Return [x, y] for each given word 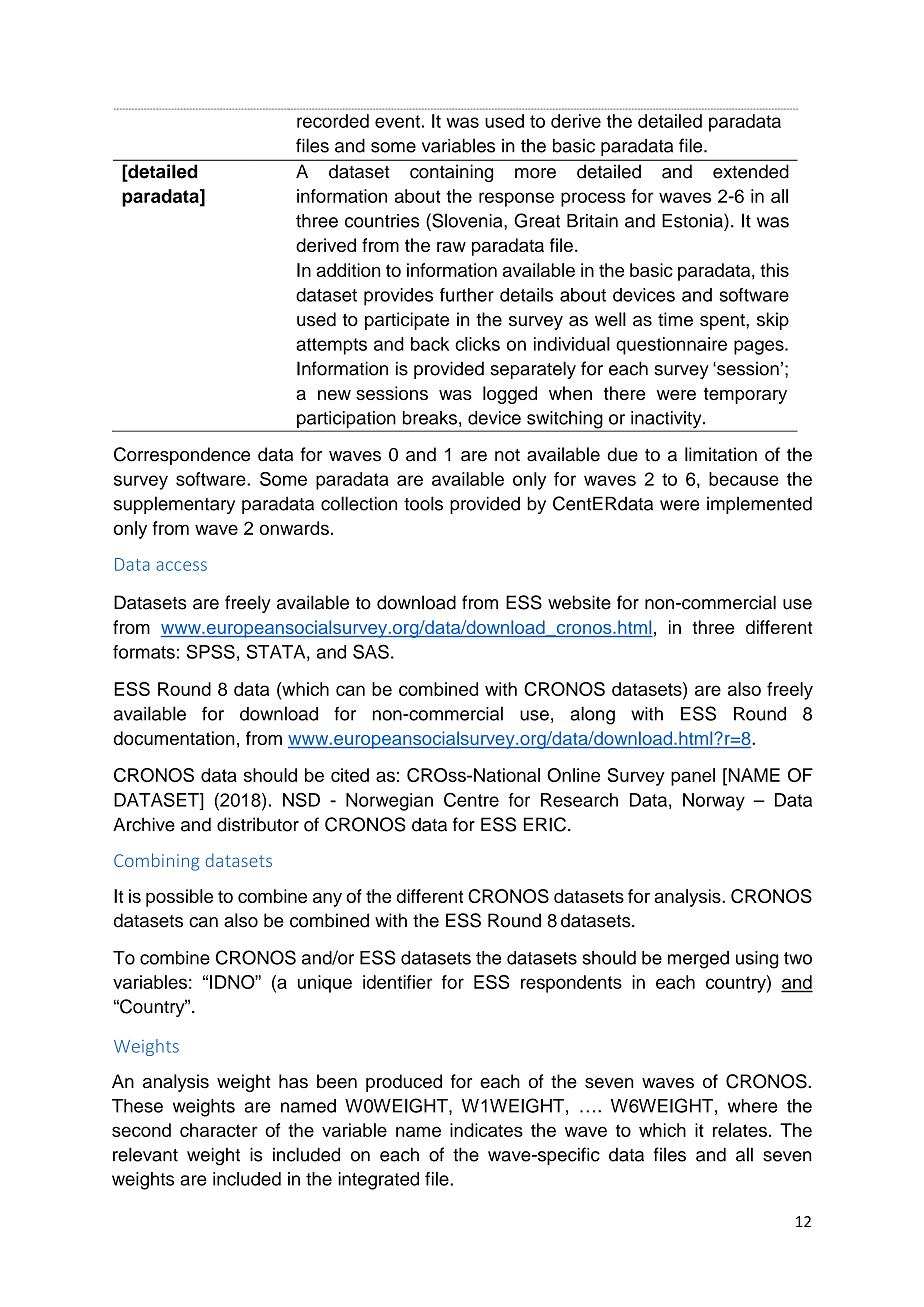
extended [751, 171]
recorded [333, 121]
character [219, 1130]
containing [451, 173]
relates [740, 1130]
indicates [486, 1130]
